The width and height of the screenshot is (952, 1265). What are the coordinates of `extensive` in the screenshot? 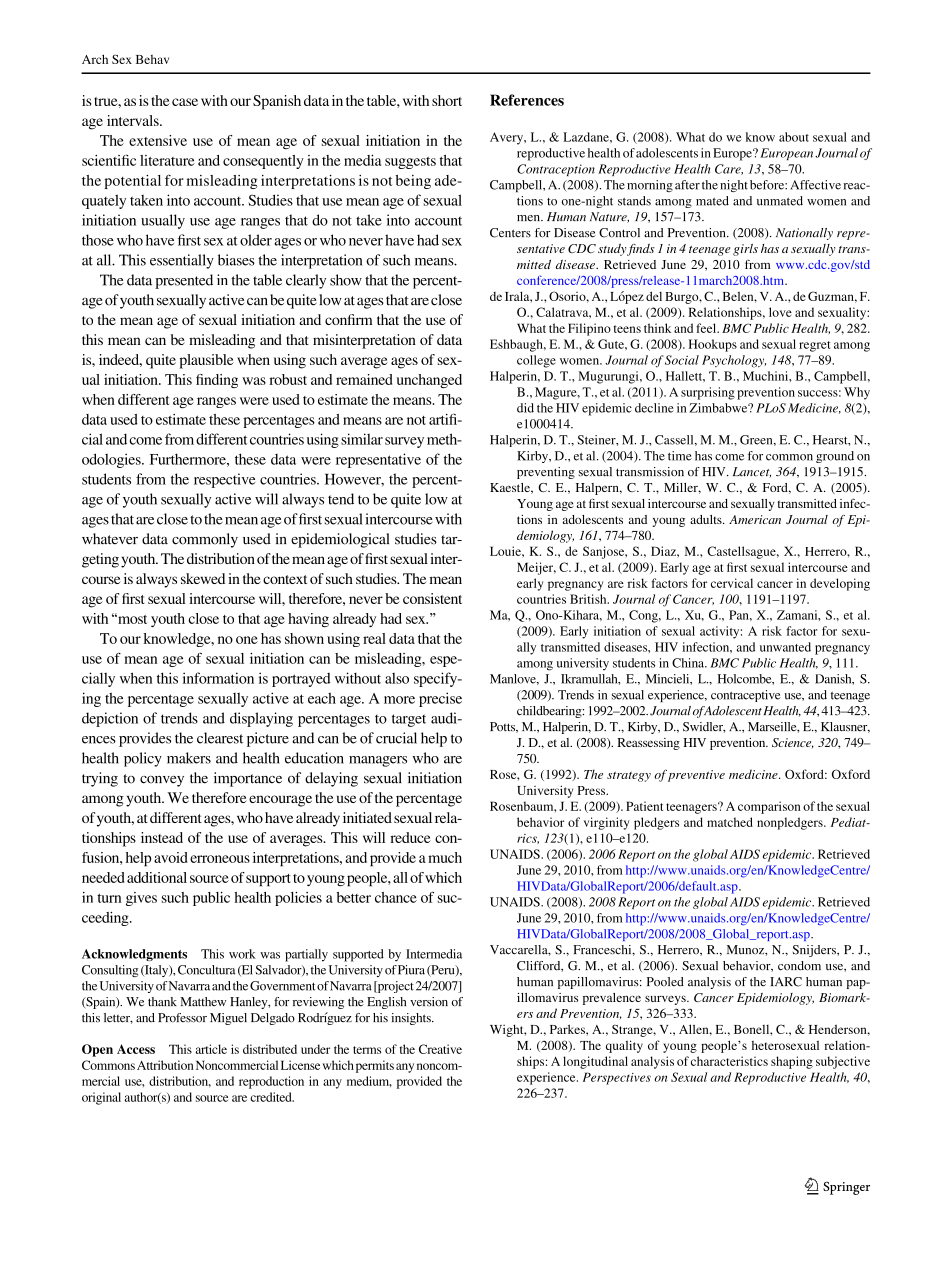 It's located at (158, 140).
